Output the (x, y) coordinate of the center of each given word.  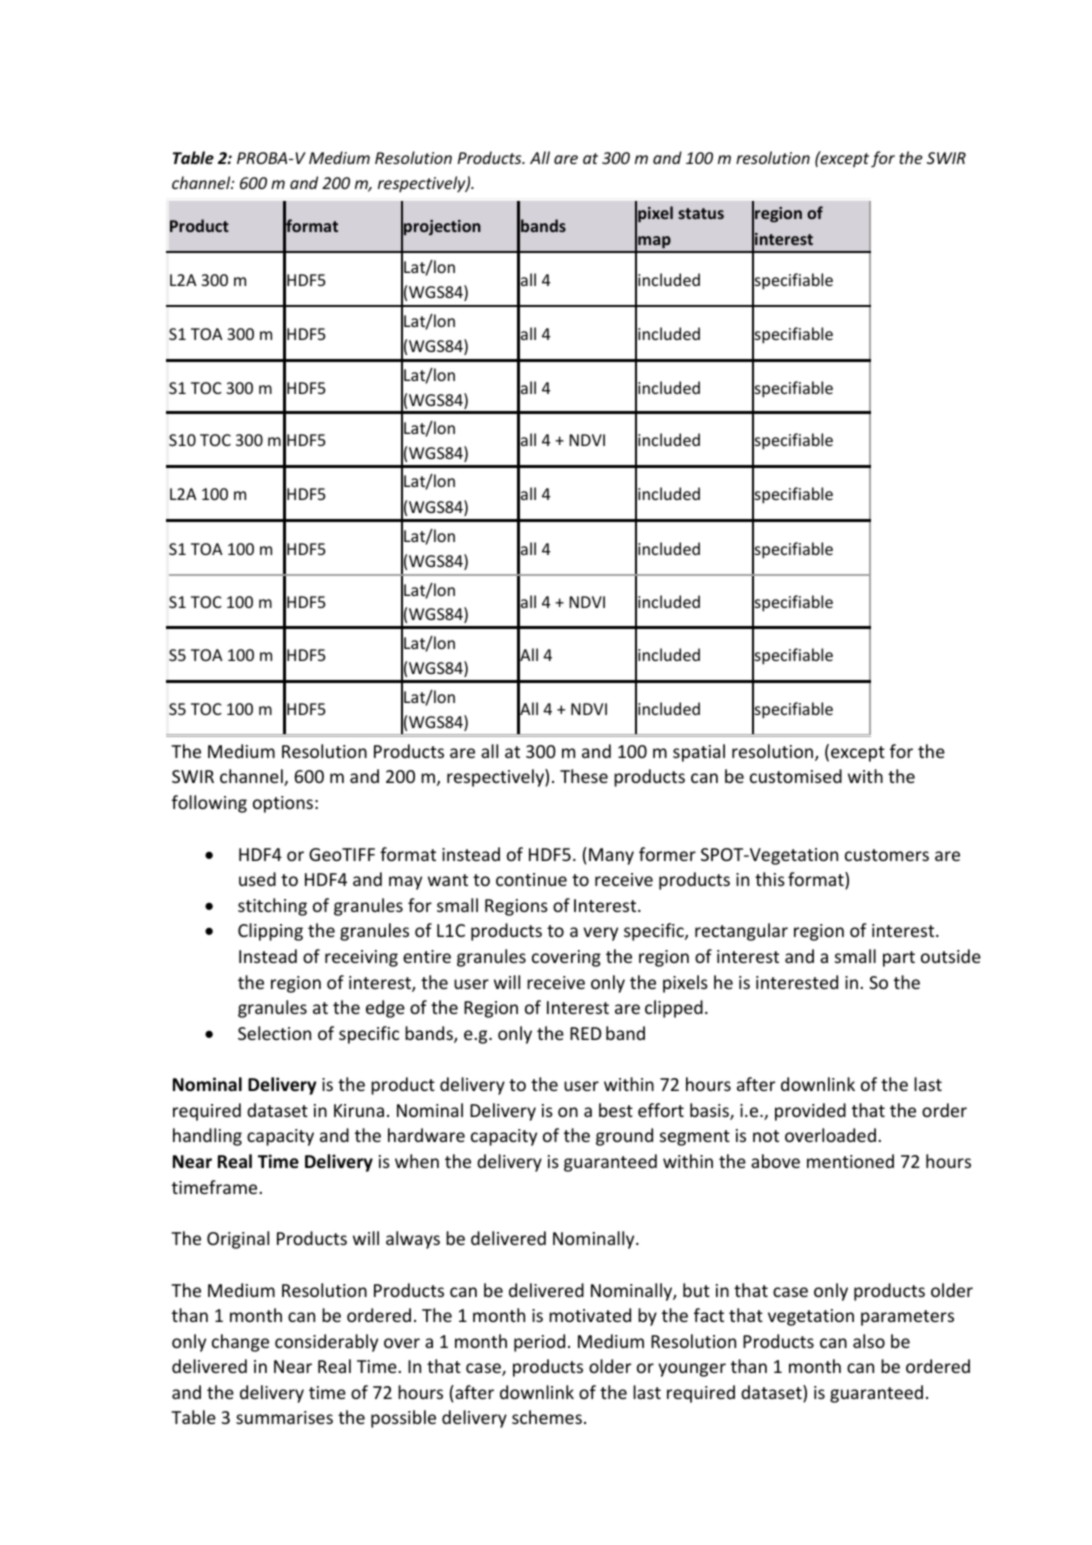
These (584, 776)
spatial (699, 753)
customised (796, 776)
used (257, 879)
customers (887, 855)
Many (611, 856)
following (209, 804)
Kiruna (359, 1110)
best (616, 1110)
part (899, 959)
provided (810, 1112)
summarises (284, 1417)
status (701, 213)
